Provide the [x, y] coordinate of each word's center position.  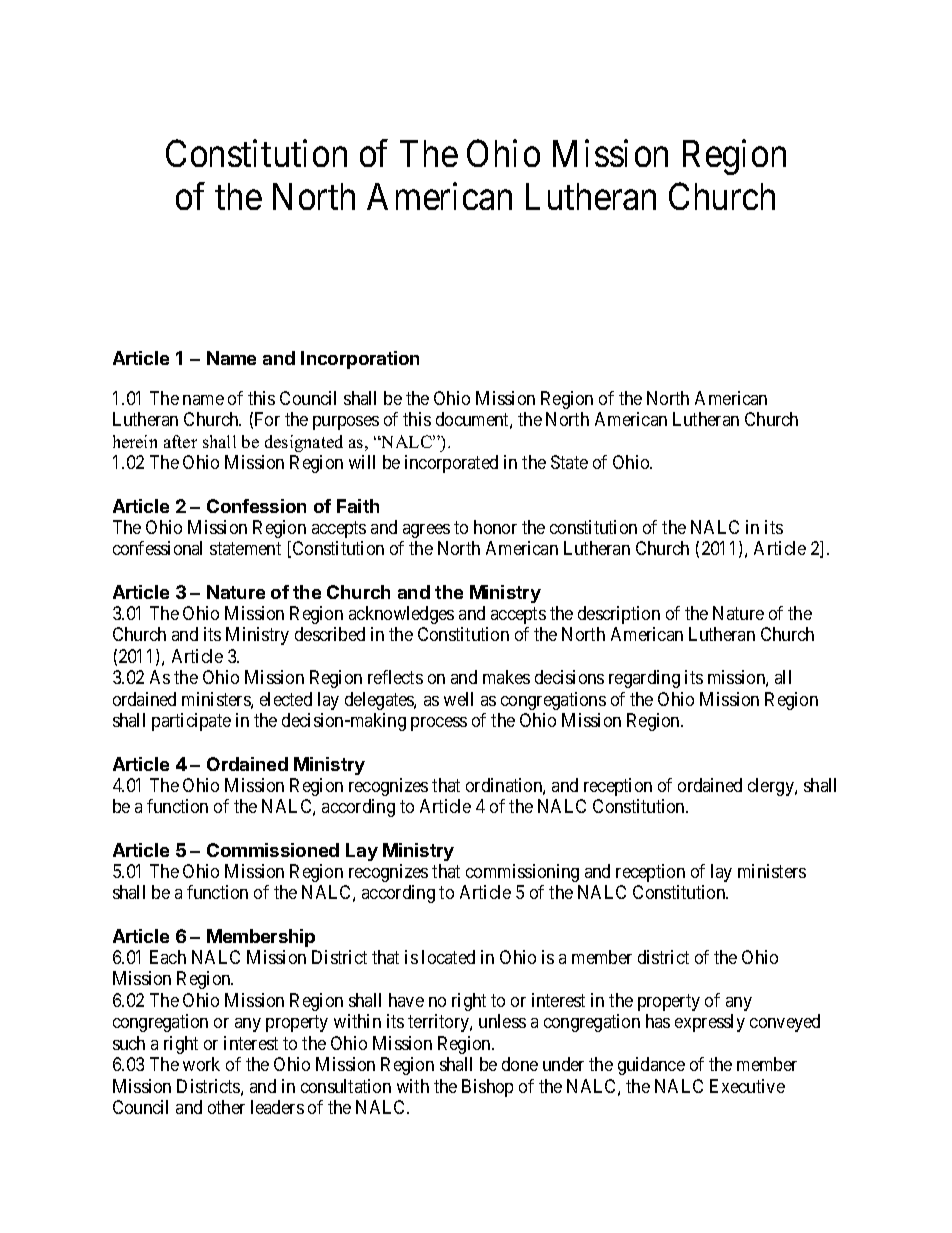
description [619, 615]
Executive [747, 1086]
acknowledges [401, 615]
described [330, 634]
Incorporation [360, 360]
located [448, 957]
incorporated [451, 464]
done [520, 1064]
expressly [710, 1023]
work [201, 1064]
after [180, 441]
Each [168, 957]
